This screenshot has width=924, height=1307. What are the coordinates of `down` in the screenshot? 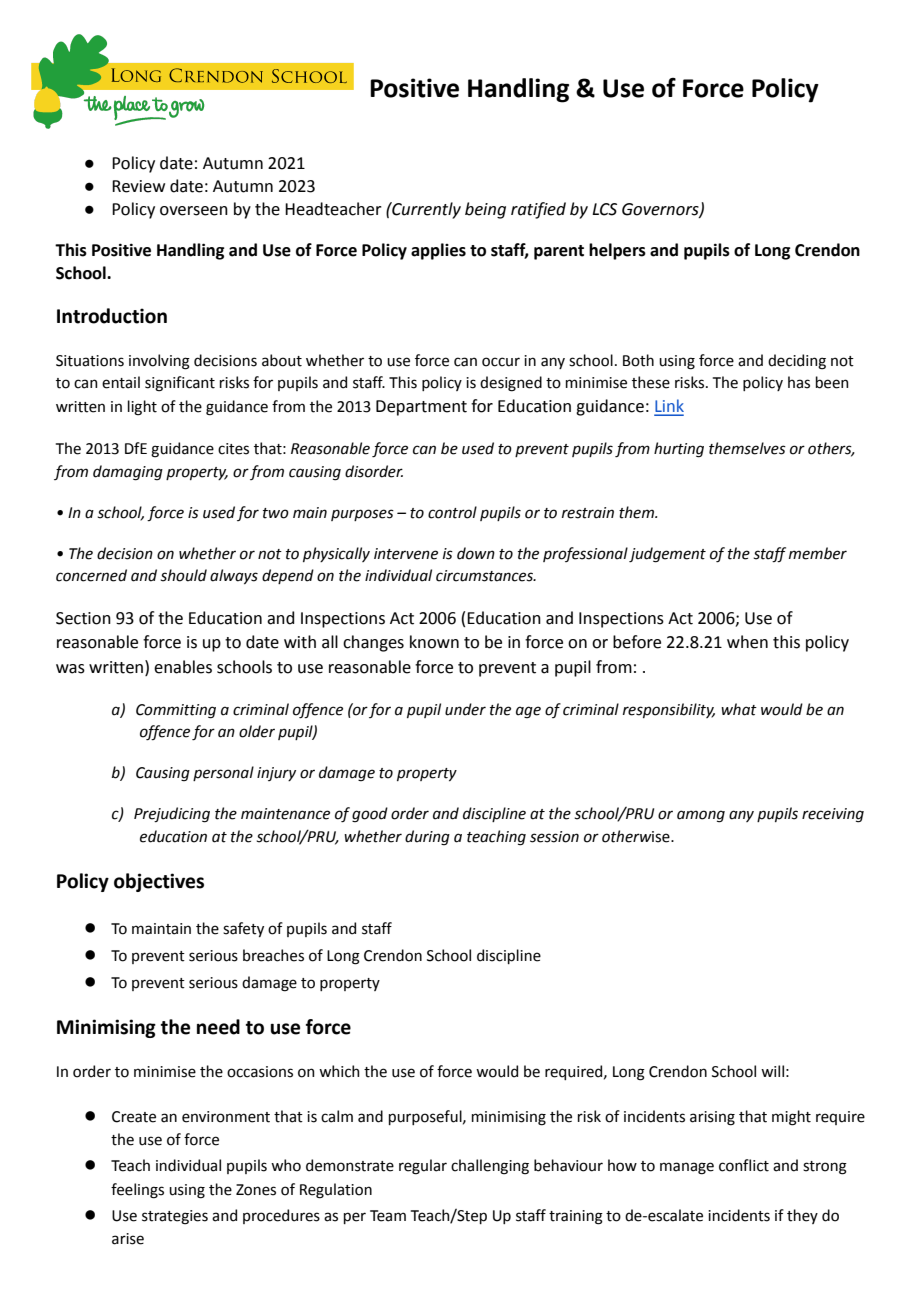 It's located at (476, 553).
